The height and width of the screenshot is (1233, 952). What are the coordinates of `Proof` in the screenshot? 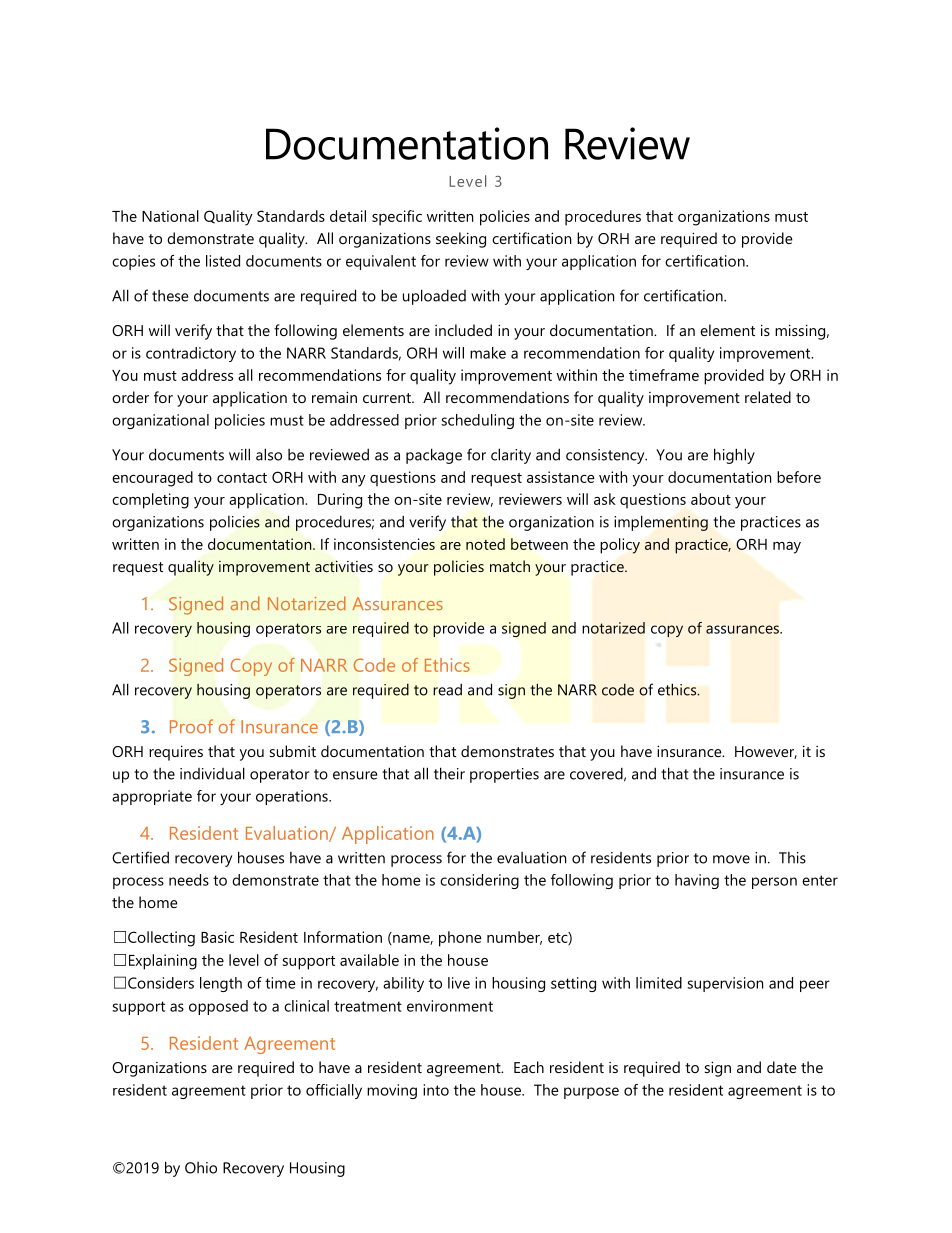 It's located at (191, 726).
